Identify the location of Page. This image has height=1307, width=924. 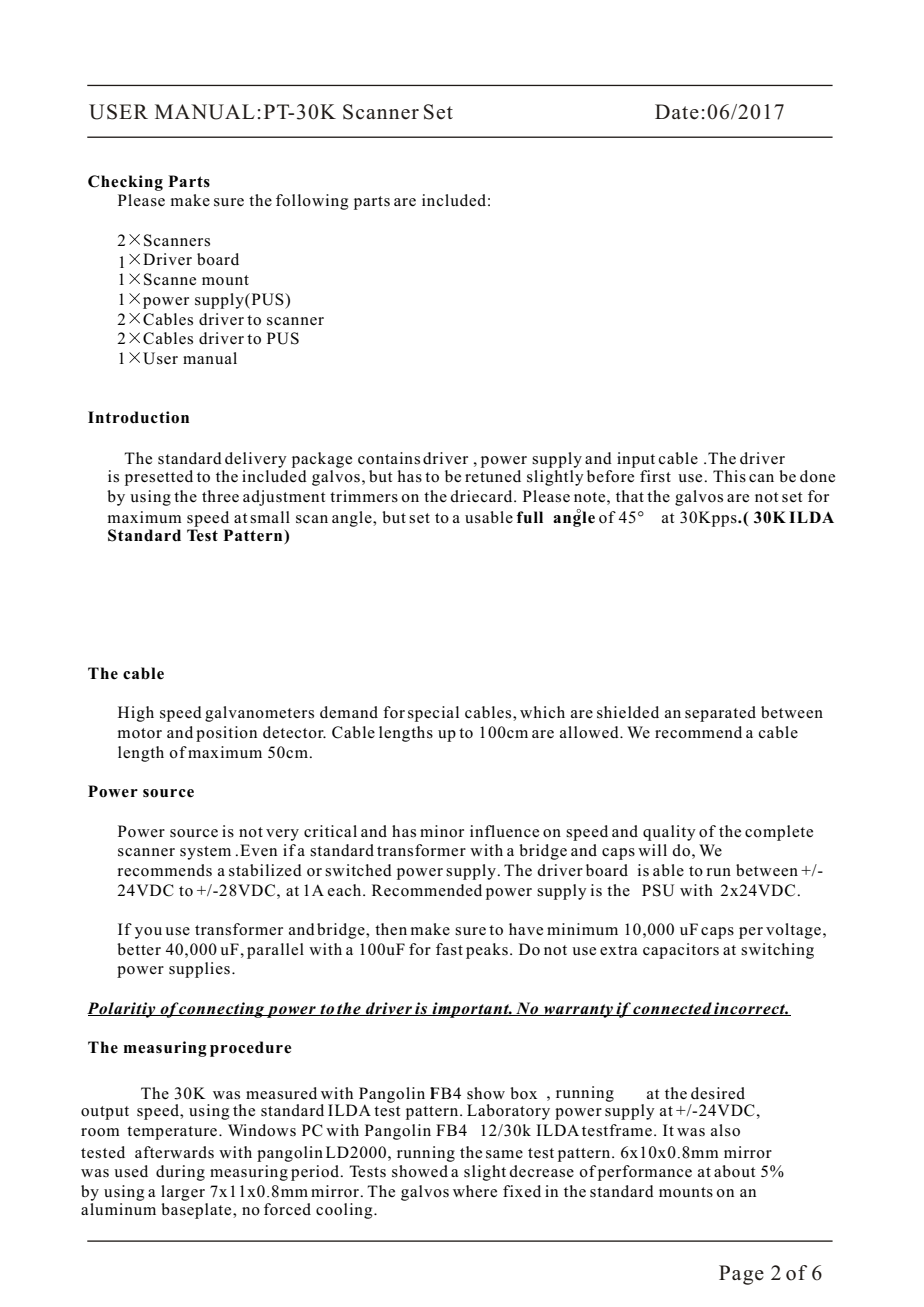
(741, 1275).
